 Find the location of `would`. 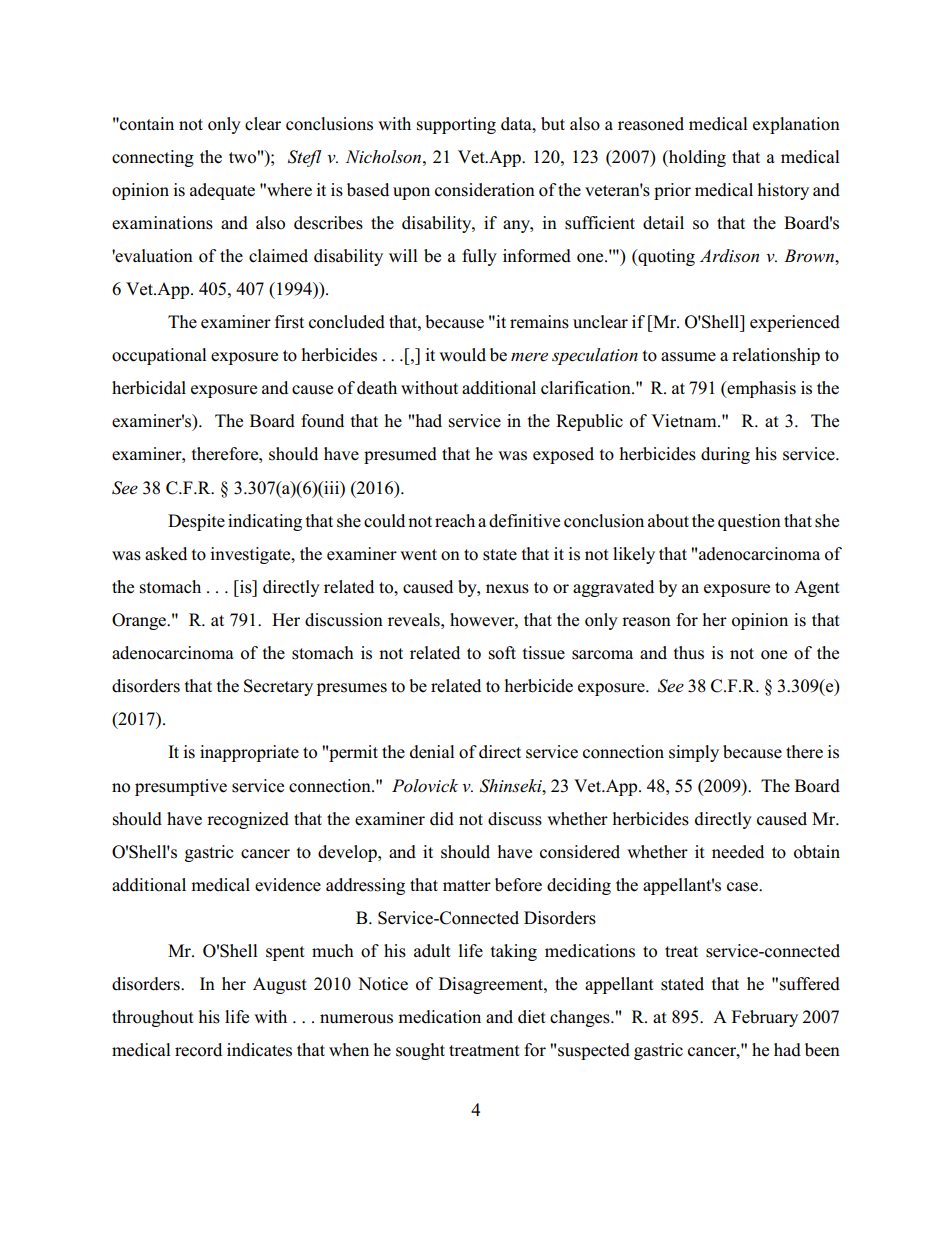

would is located at coordinates (462, 355).
